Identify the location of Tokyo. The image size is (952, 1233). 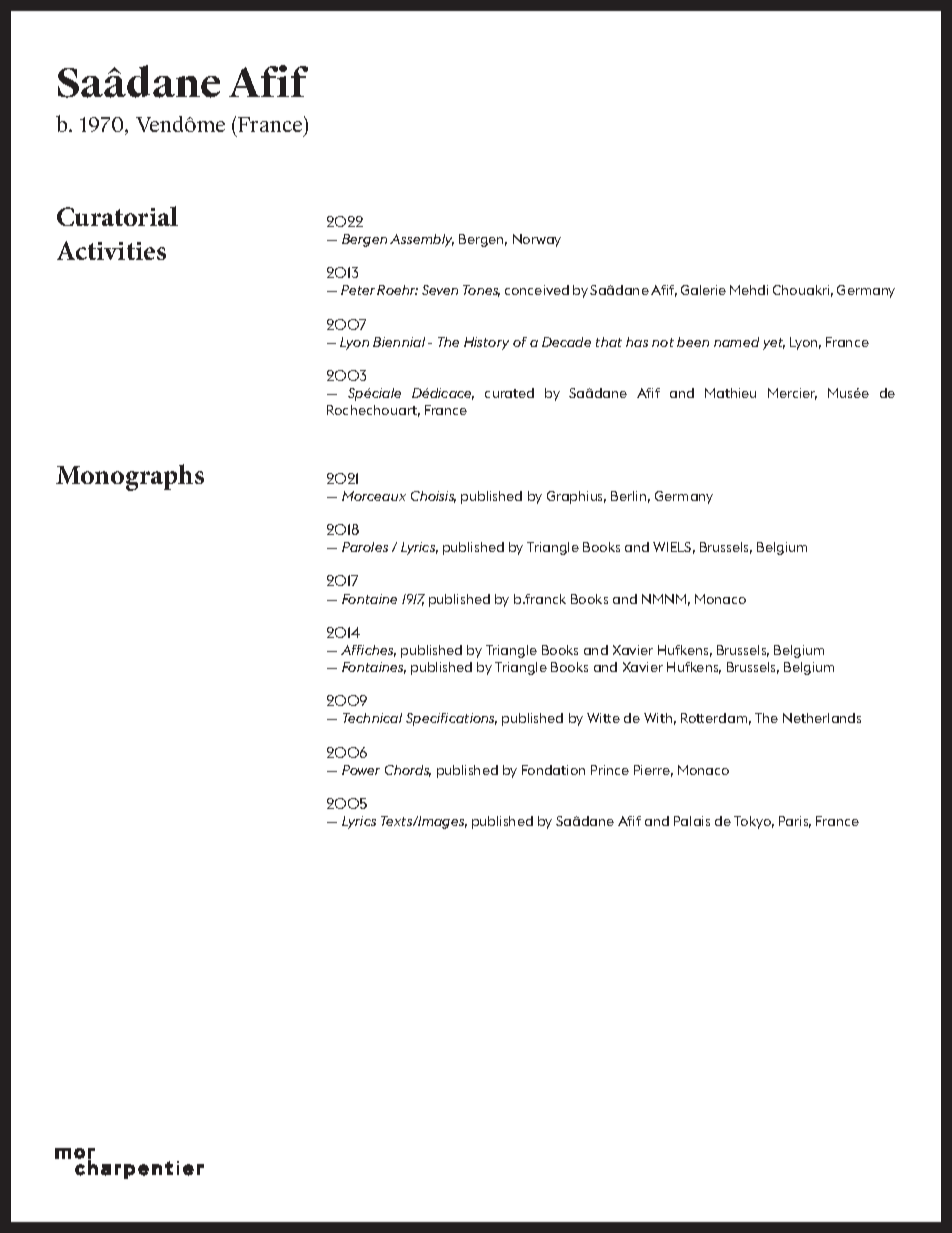
(754, 822).
